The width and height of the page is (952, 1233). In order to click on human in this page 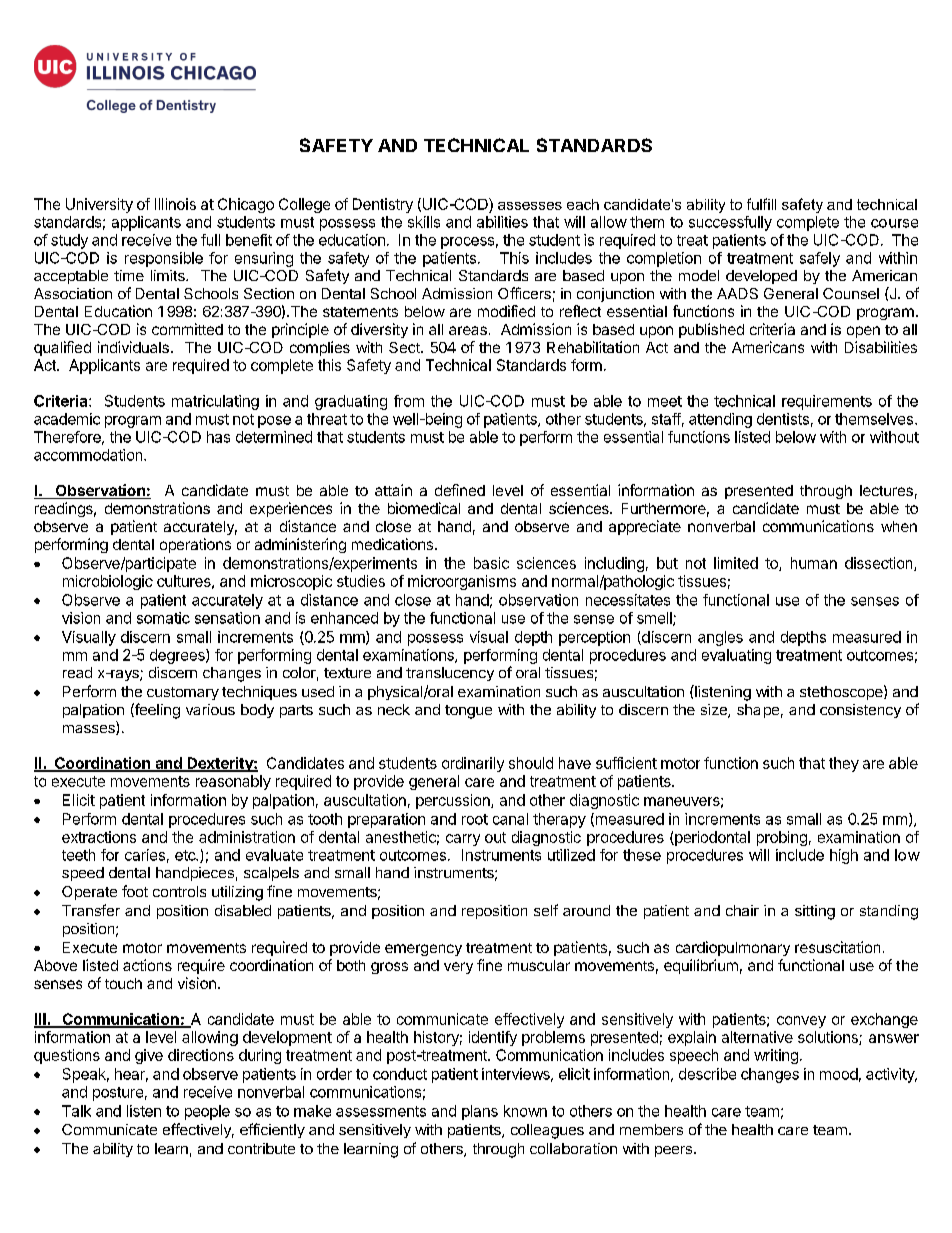, I will do `click(814, 563)`.
